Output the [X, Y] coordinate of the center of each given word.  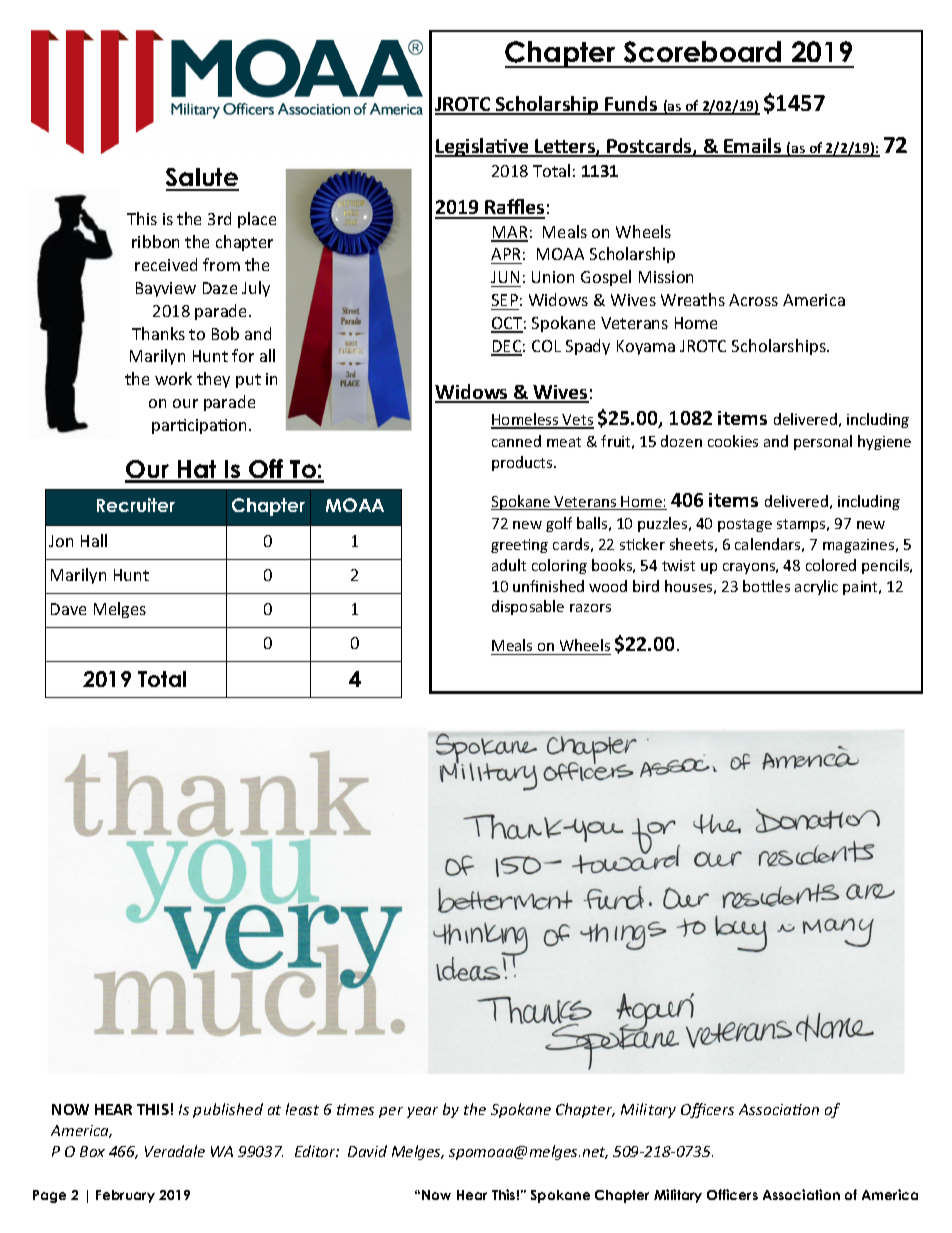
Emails [753, 147]
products [523, 463]
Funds [631, 105]
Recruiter [136, 505]
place [257, 220]
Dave [68, 609]
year [422, 1112]
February [125, 1196]
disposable [528, 607]
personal [823, 442]
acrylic [816, 587]
